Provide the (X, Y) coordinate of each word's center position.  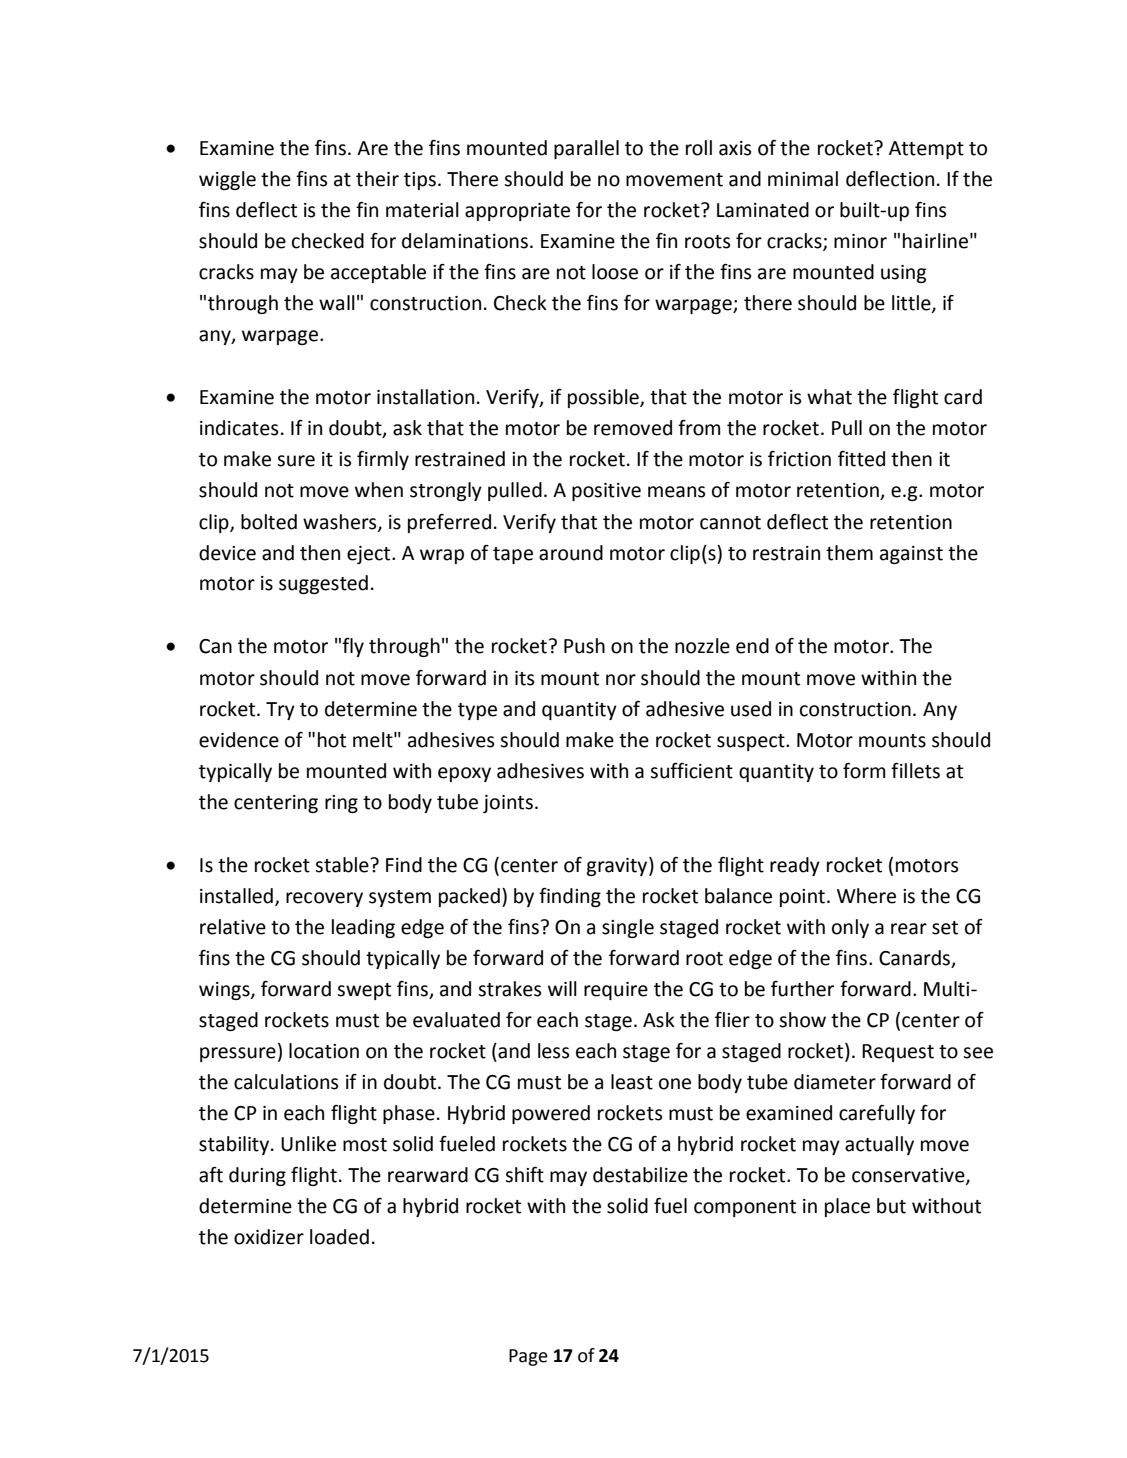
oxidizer (269, 1237)
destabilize (640, 1175)
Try (280, 711)
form (864, 771)
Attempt (926, 150)
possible (604, 398)
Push (584, 646)
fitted (861, 459)
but (891, 1206)
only (850, 928)
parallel (586, 149)
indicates (239, 428)
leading (363, 928)
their (377, 179)
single (628, 928)
